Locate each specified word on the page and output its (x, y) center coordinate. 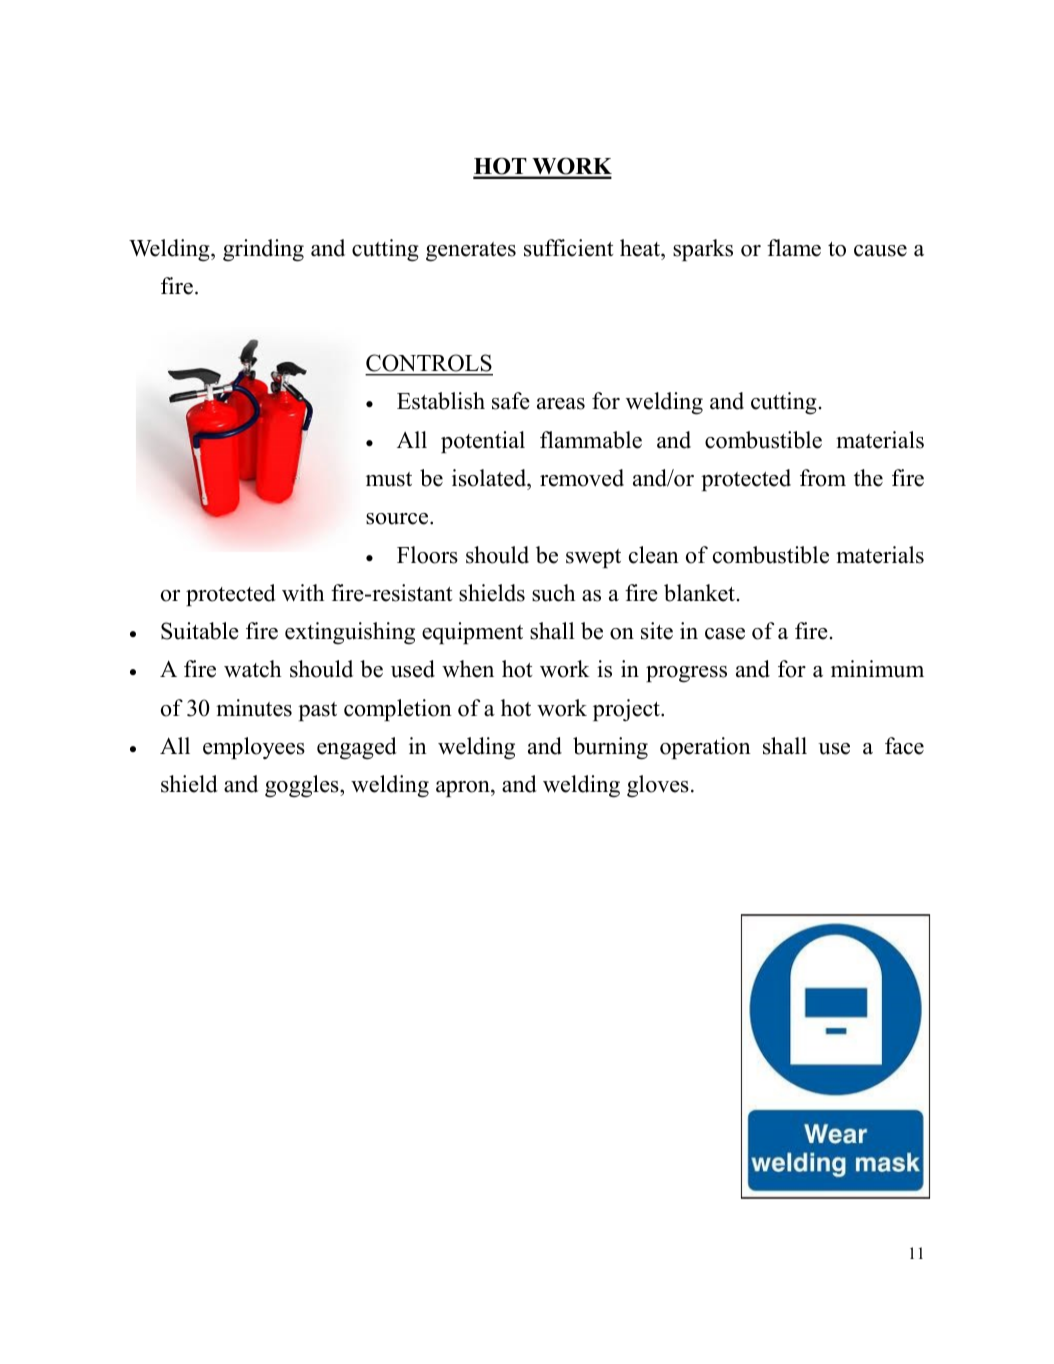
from (823, 478)
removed (582, 478)
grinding (263, 250)
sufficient (568, 248)
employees (254, 748)
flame (794, 248)
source (398, 519)
